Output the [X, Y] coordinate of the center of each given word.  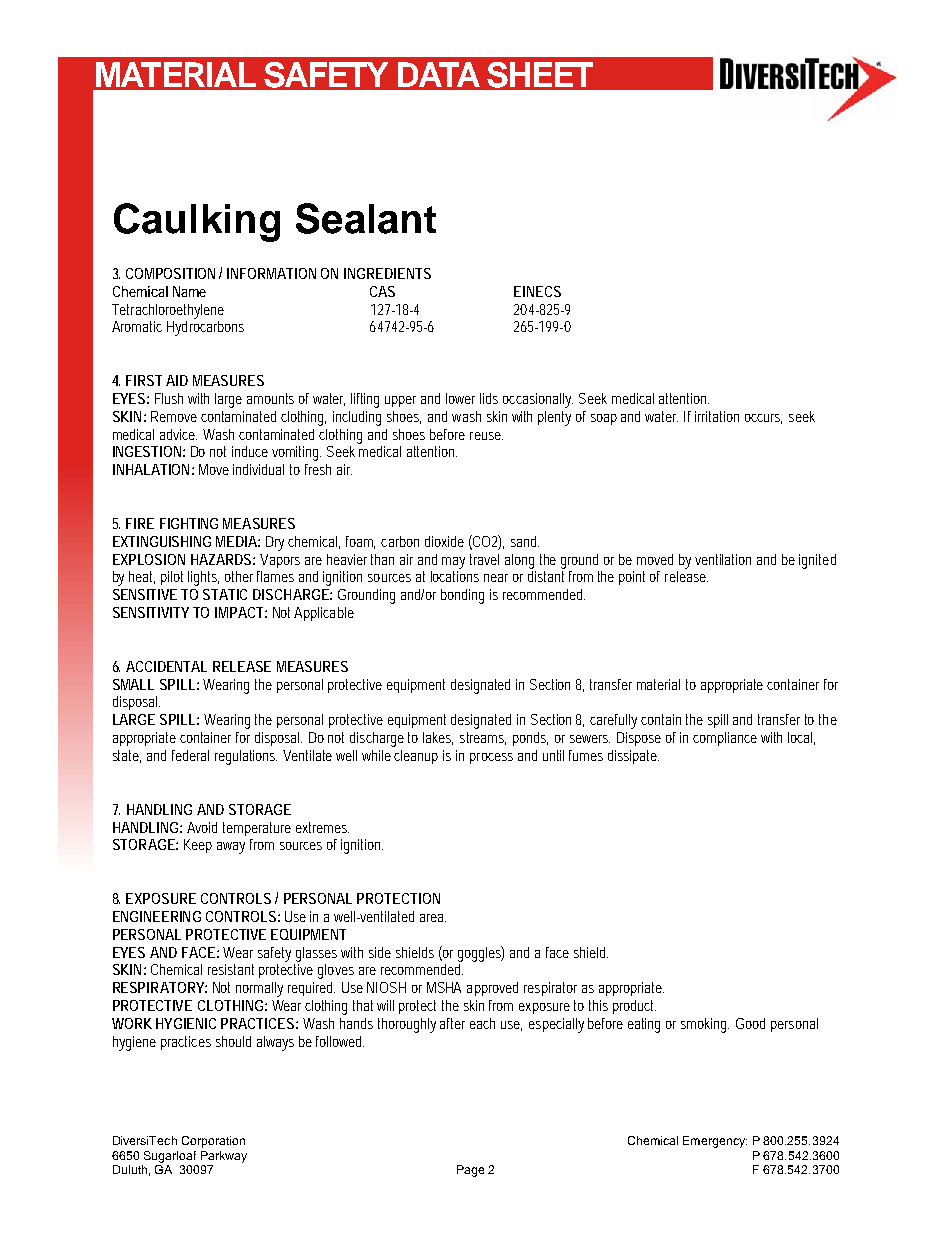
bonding [462, 596]
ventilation [723, 559]
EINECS [537, 291]
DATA [439, 74]
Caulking [197, 222]
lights [203, 578]
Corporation [213, 1142]
